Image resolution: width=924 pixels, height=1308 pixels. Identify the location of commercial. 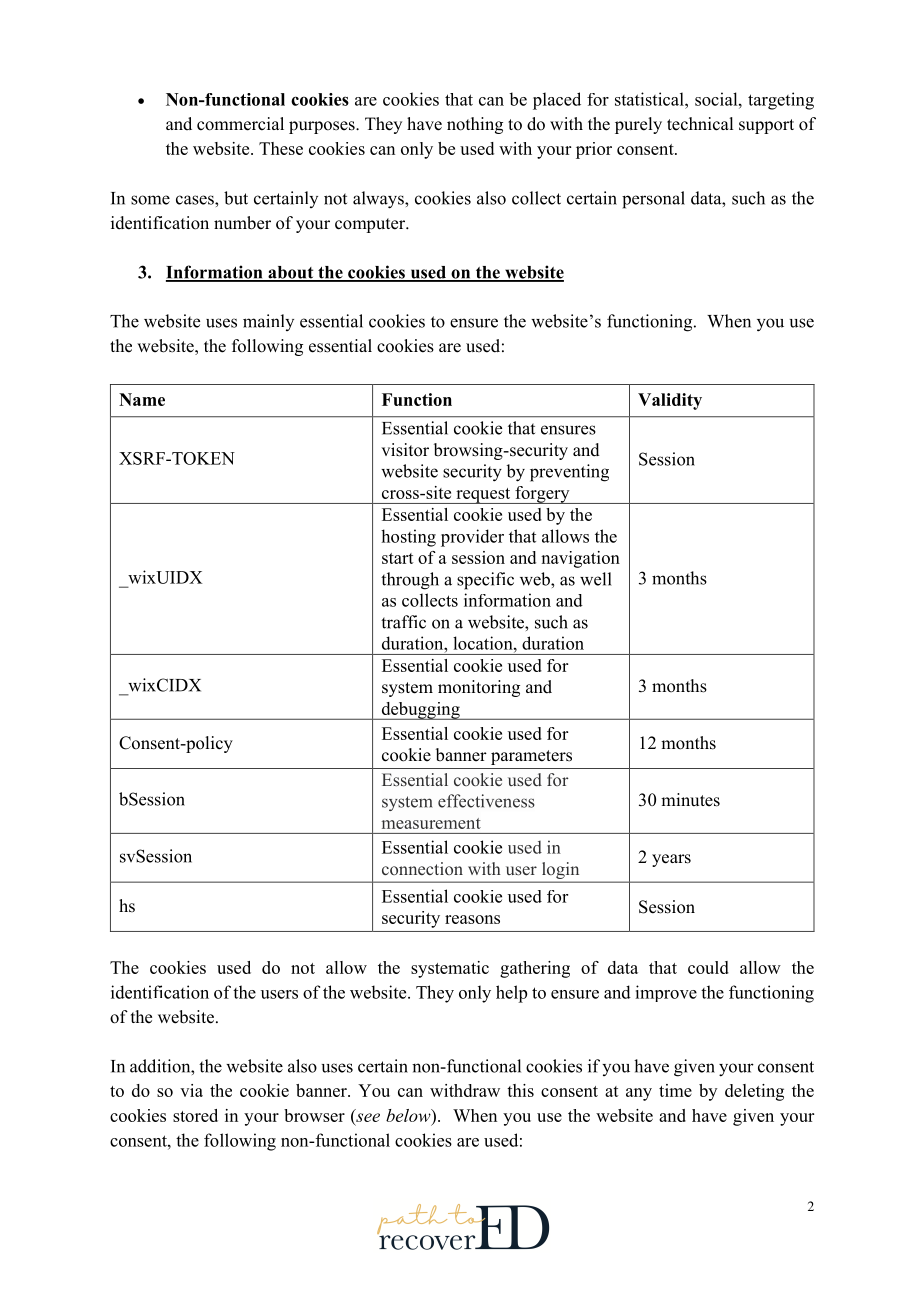
(240, 124).
